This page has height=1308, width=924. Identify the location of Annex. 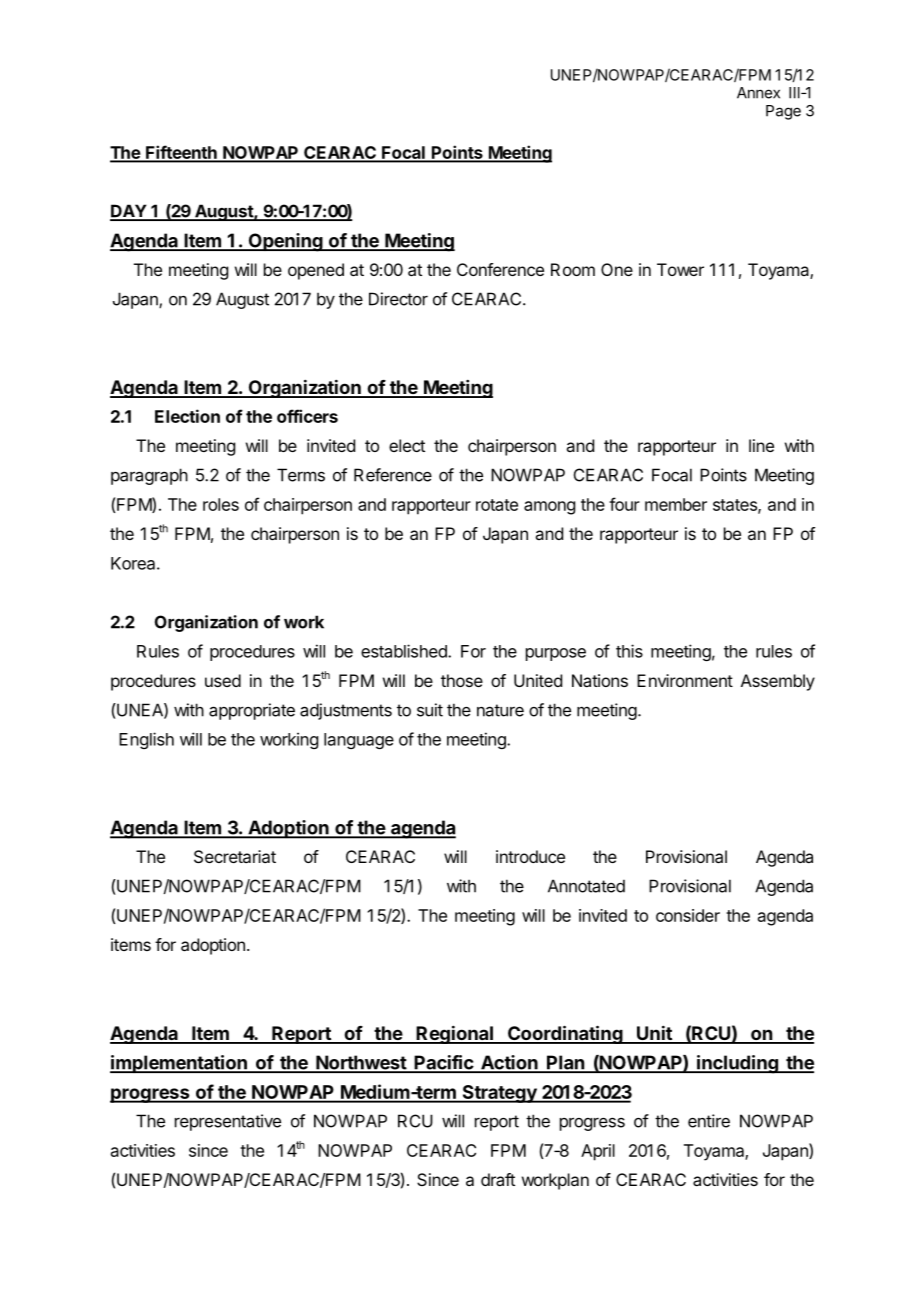
(758, 93).
